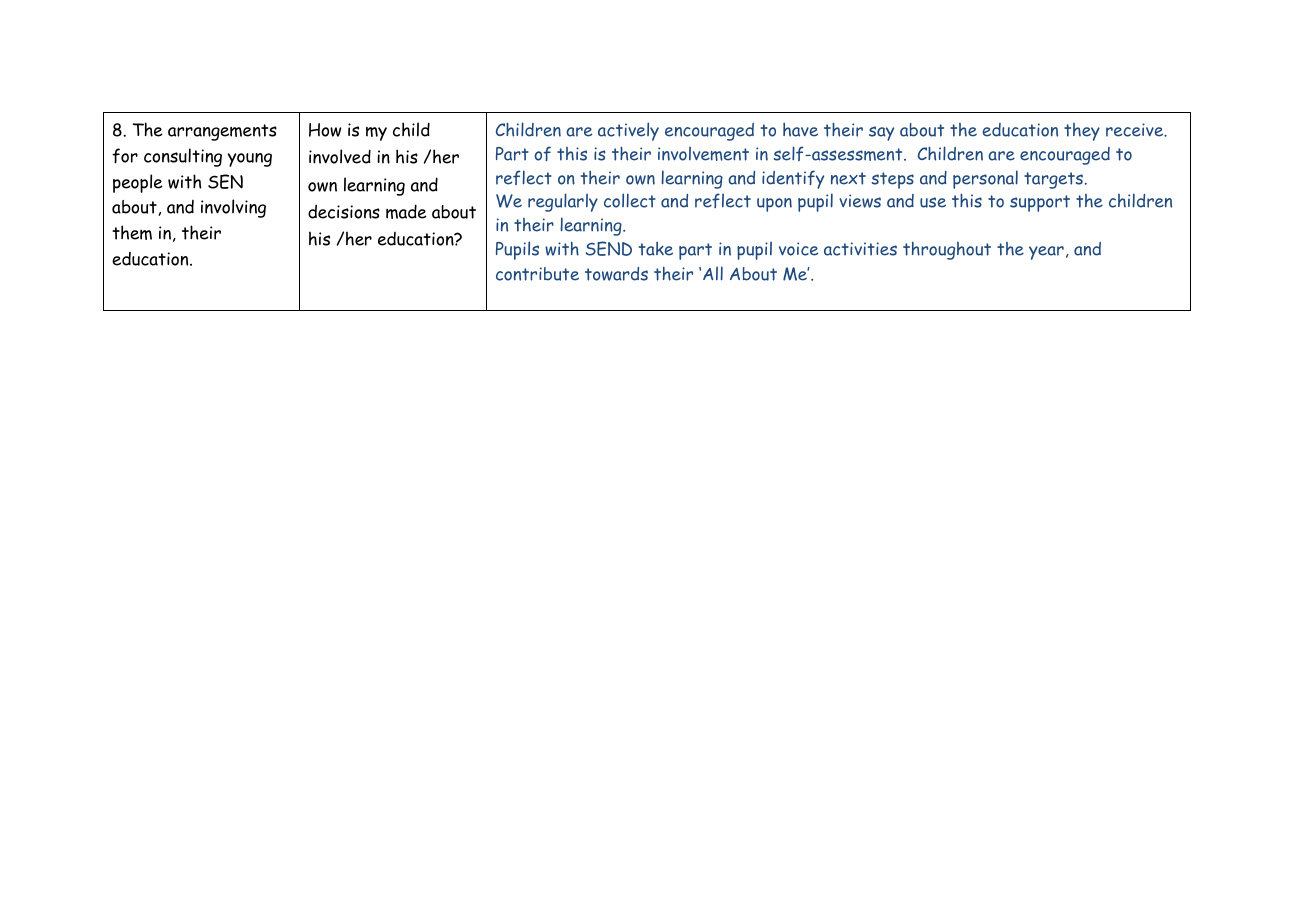  I want to click on involving, so click(233, 208).
